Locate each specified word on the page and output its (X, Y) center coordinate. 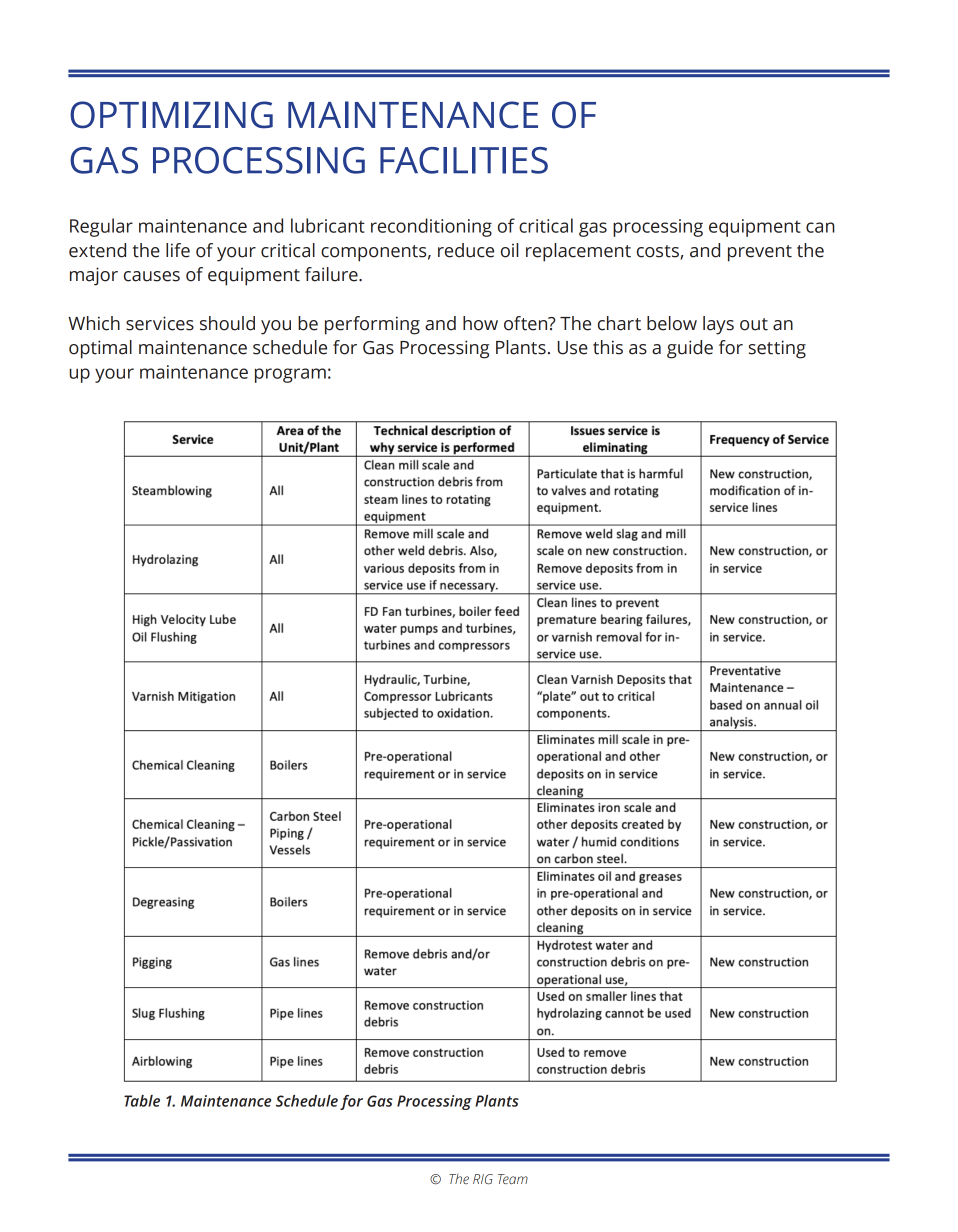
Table (142, 1101)
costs (659, 252)
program (290, 375)
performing (372, 325)
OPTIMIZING (171, 115)
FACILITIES (464, 160)
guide (690, 349)
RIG (483, 1179)
